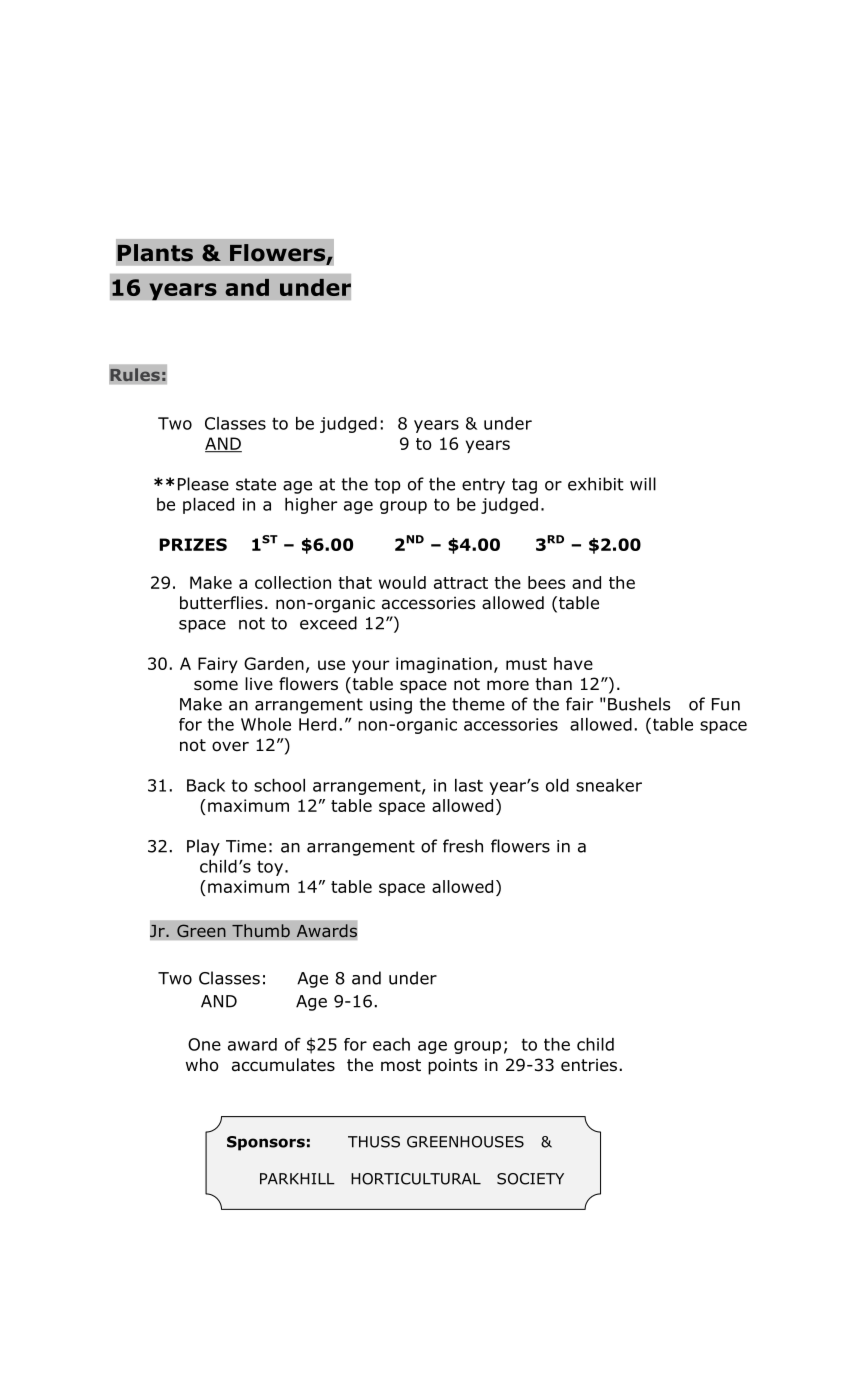  Describe the element at coordinates (206, 785) in the screenshot. I see `Back` at that location.
